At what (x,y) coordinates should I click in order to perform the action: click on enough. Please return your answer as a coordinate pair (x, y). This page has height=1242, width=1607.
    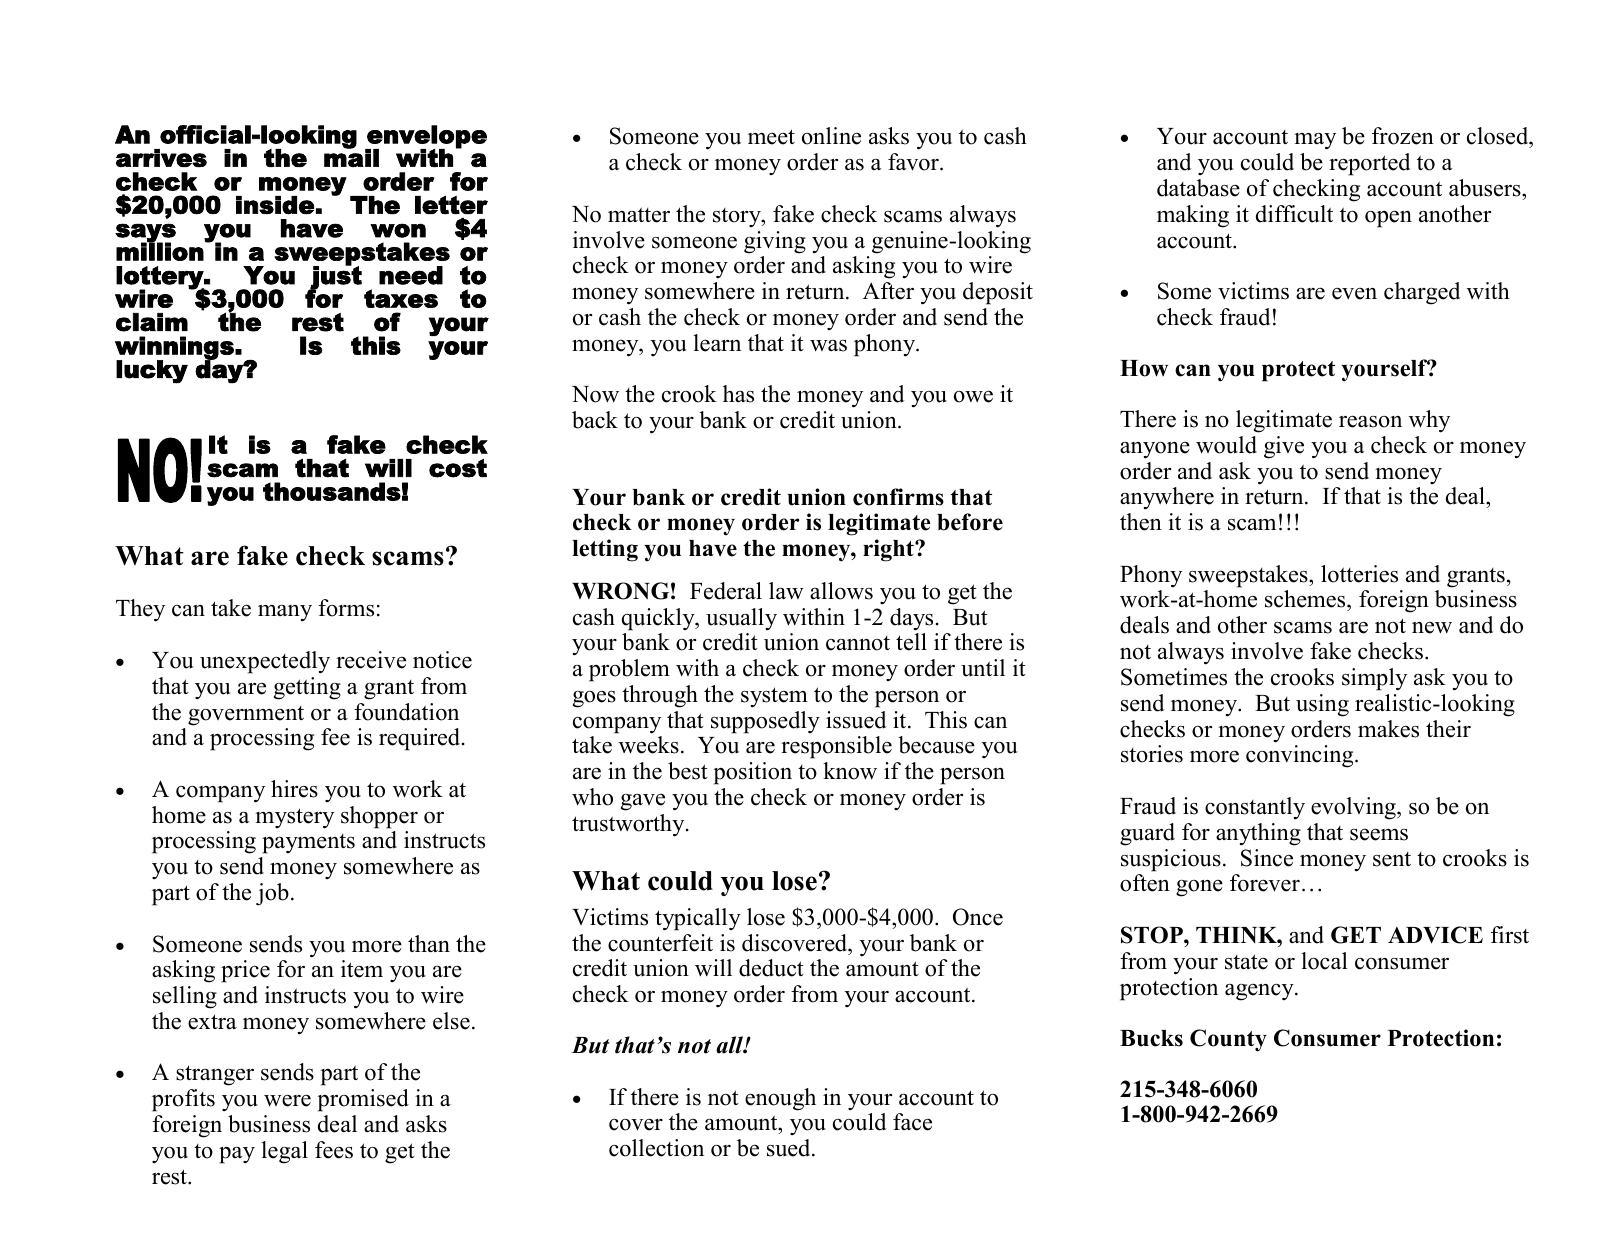
    Looking at the image, I should click on (780, 1099).
